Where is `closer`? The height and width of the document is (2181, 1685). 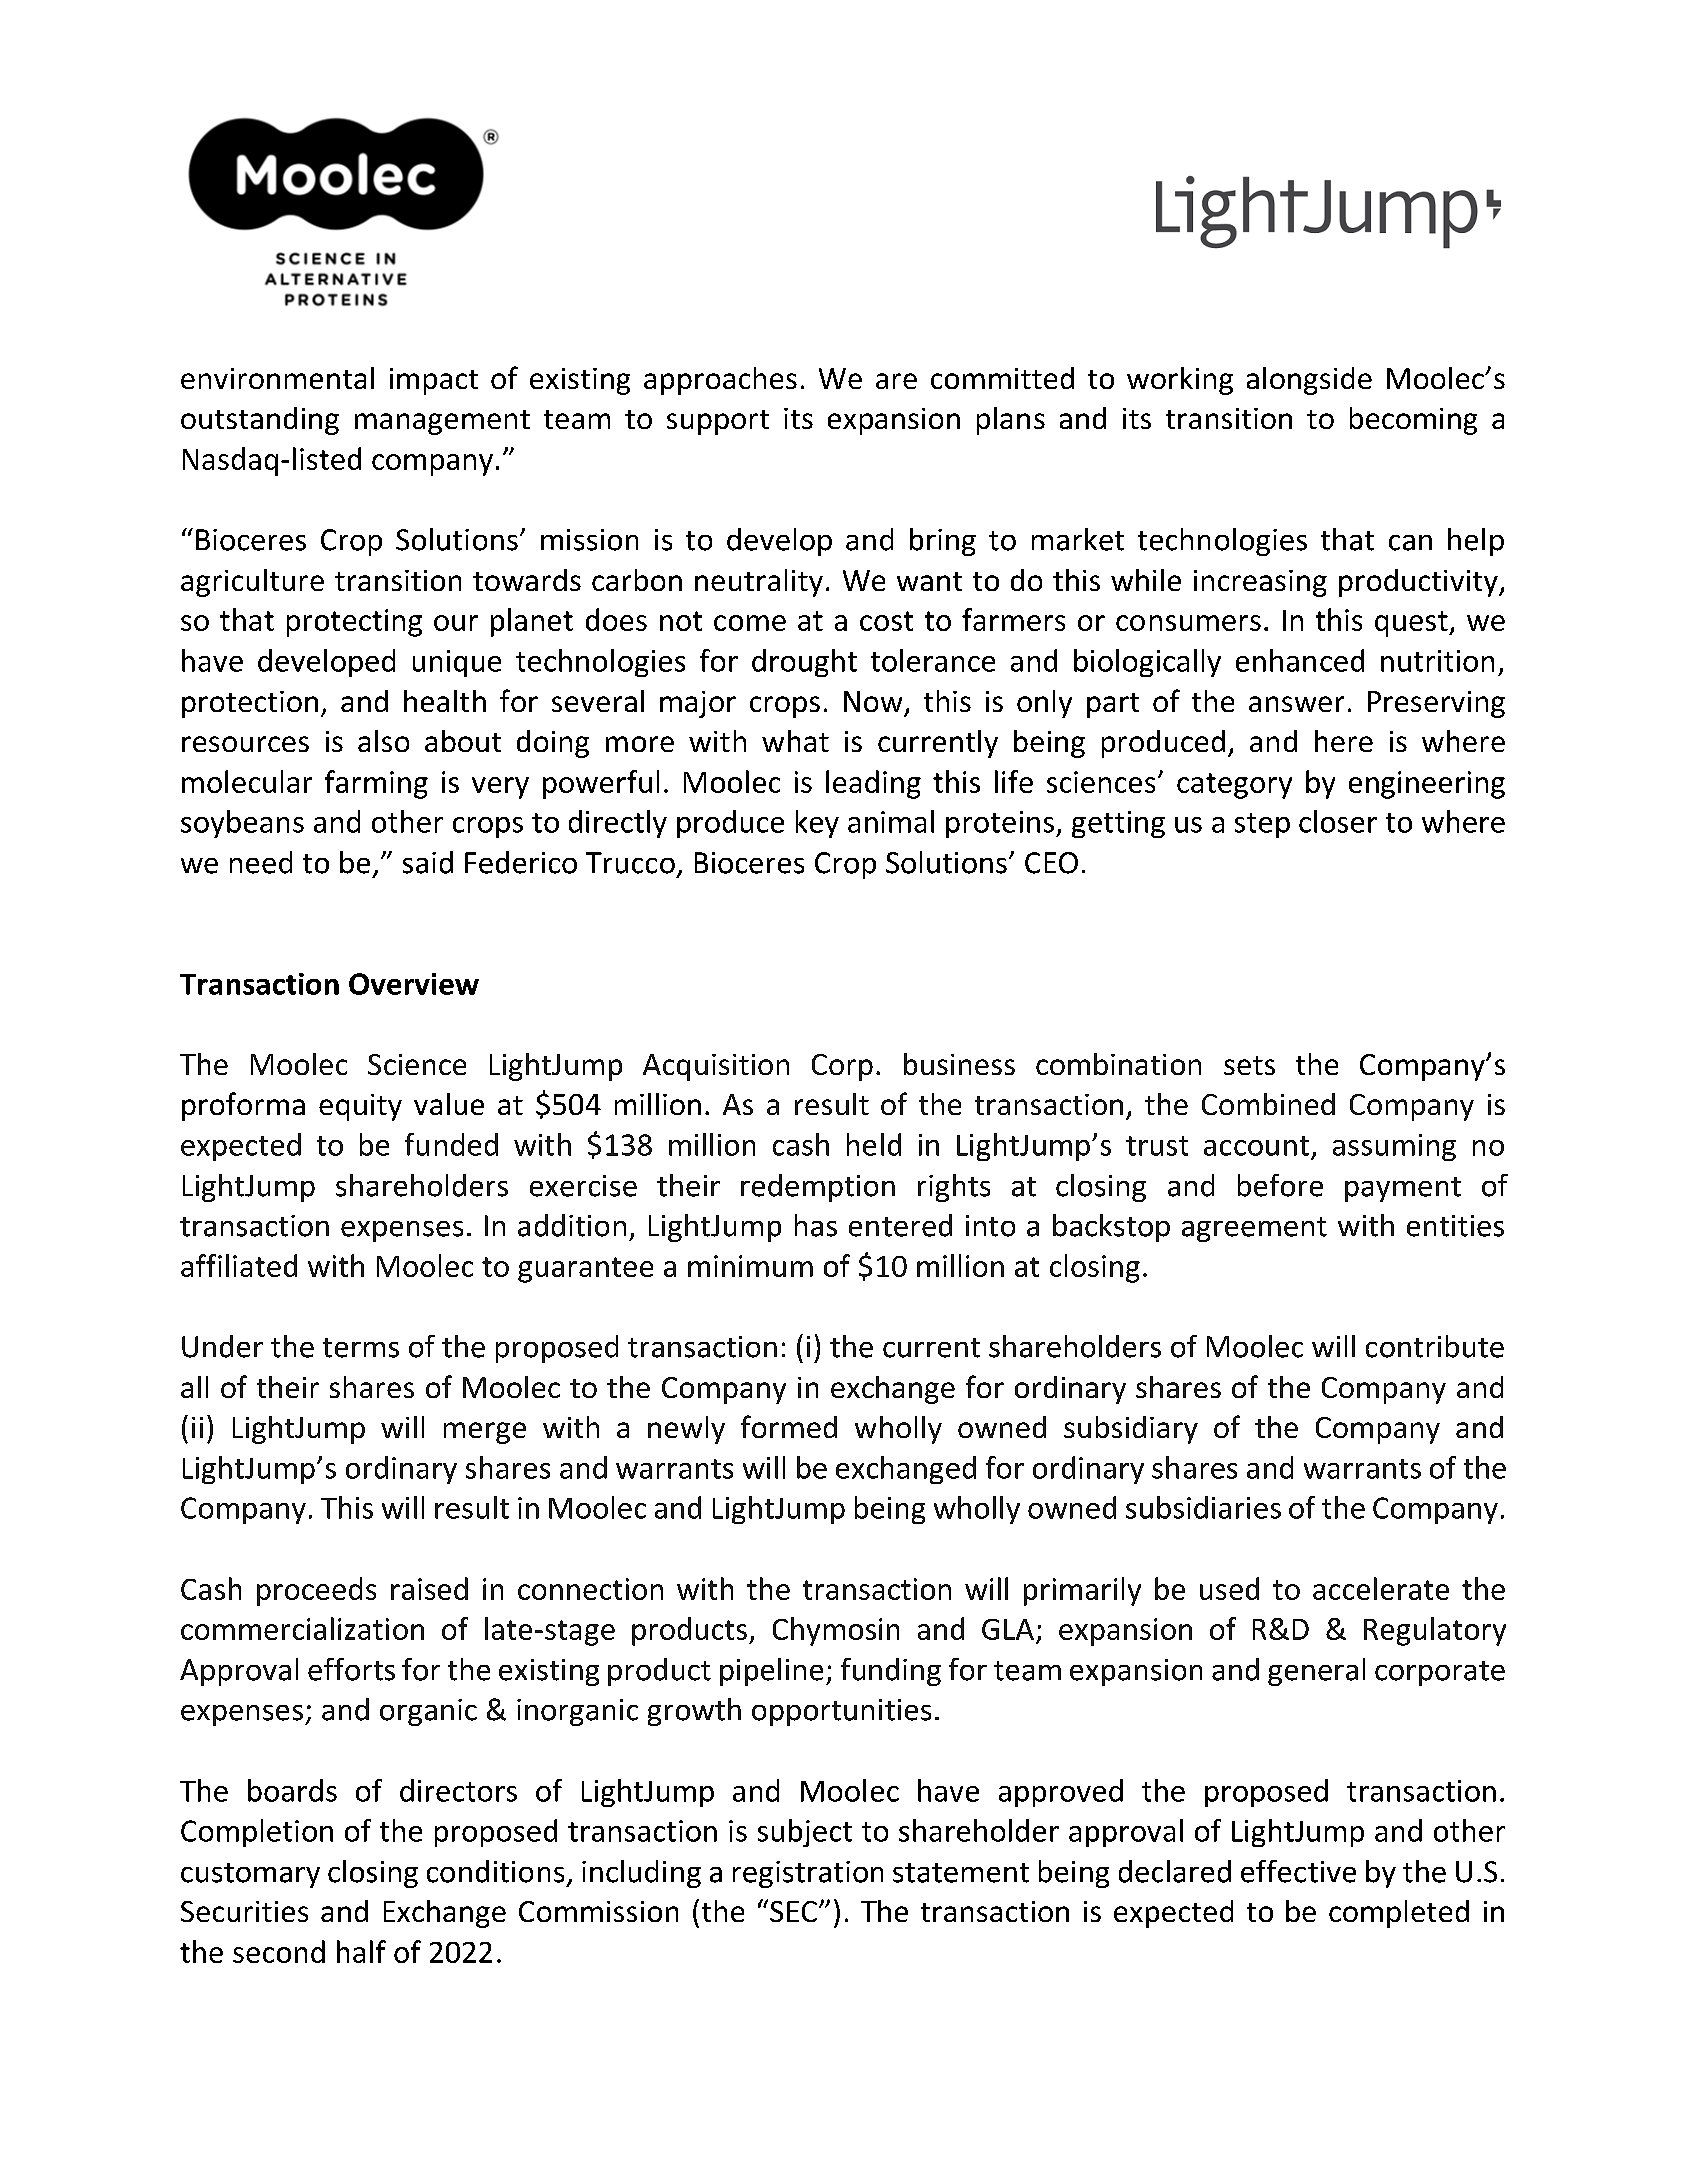
closer is located at coordinates (1338, 821).
